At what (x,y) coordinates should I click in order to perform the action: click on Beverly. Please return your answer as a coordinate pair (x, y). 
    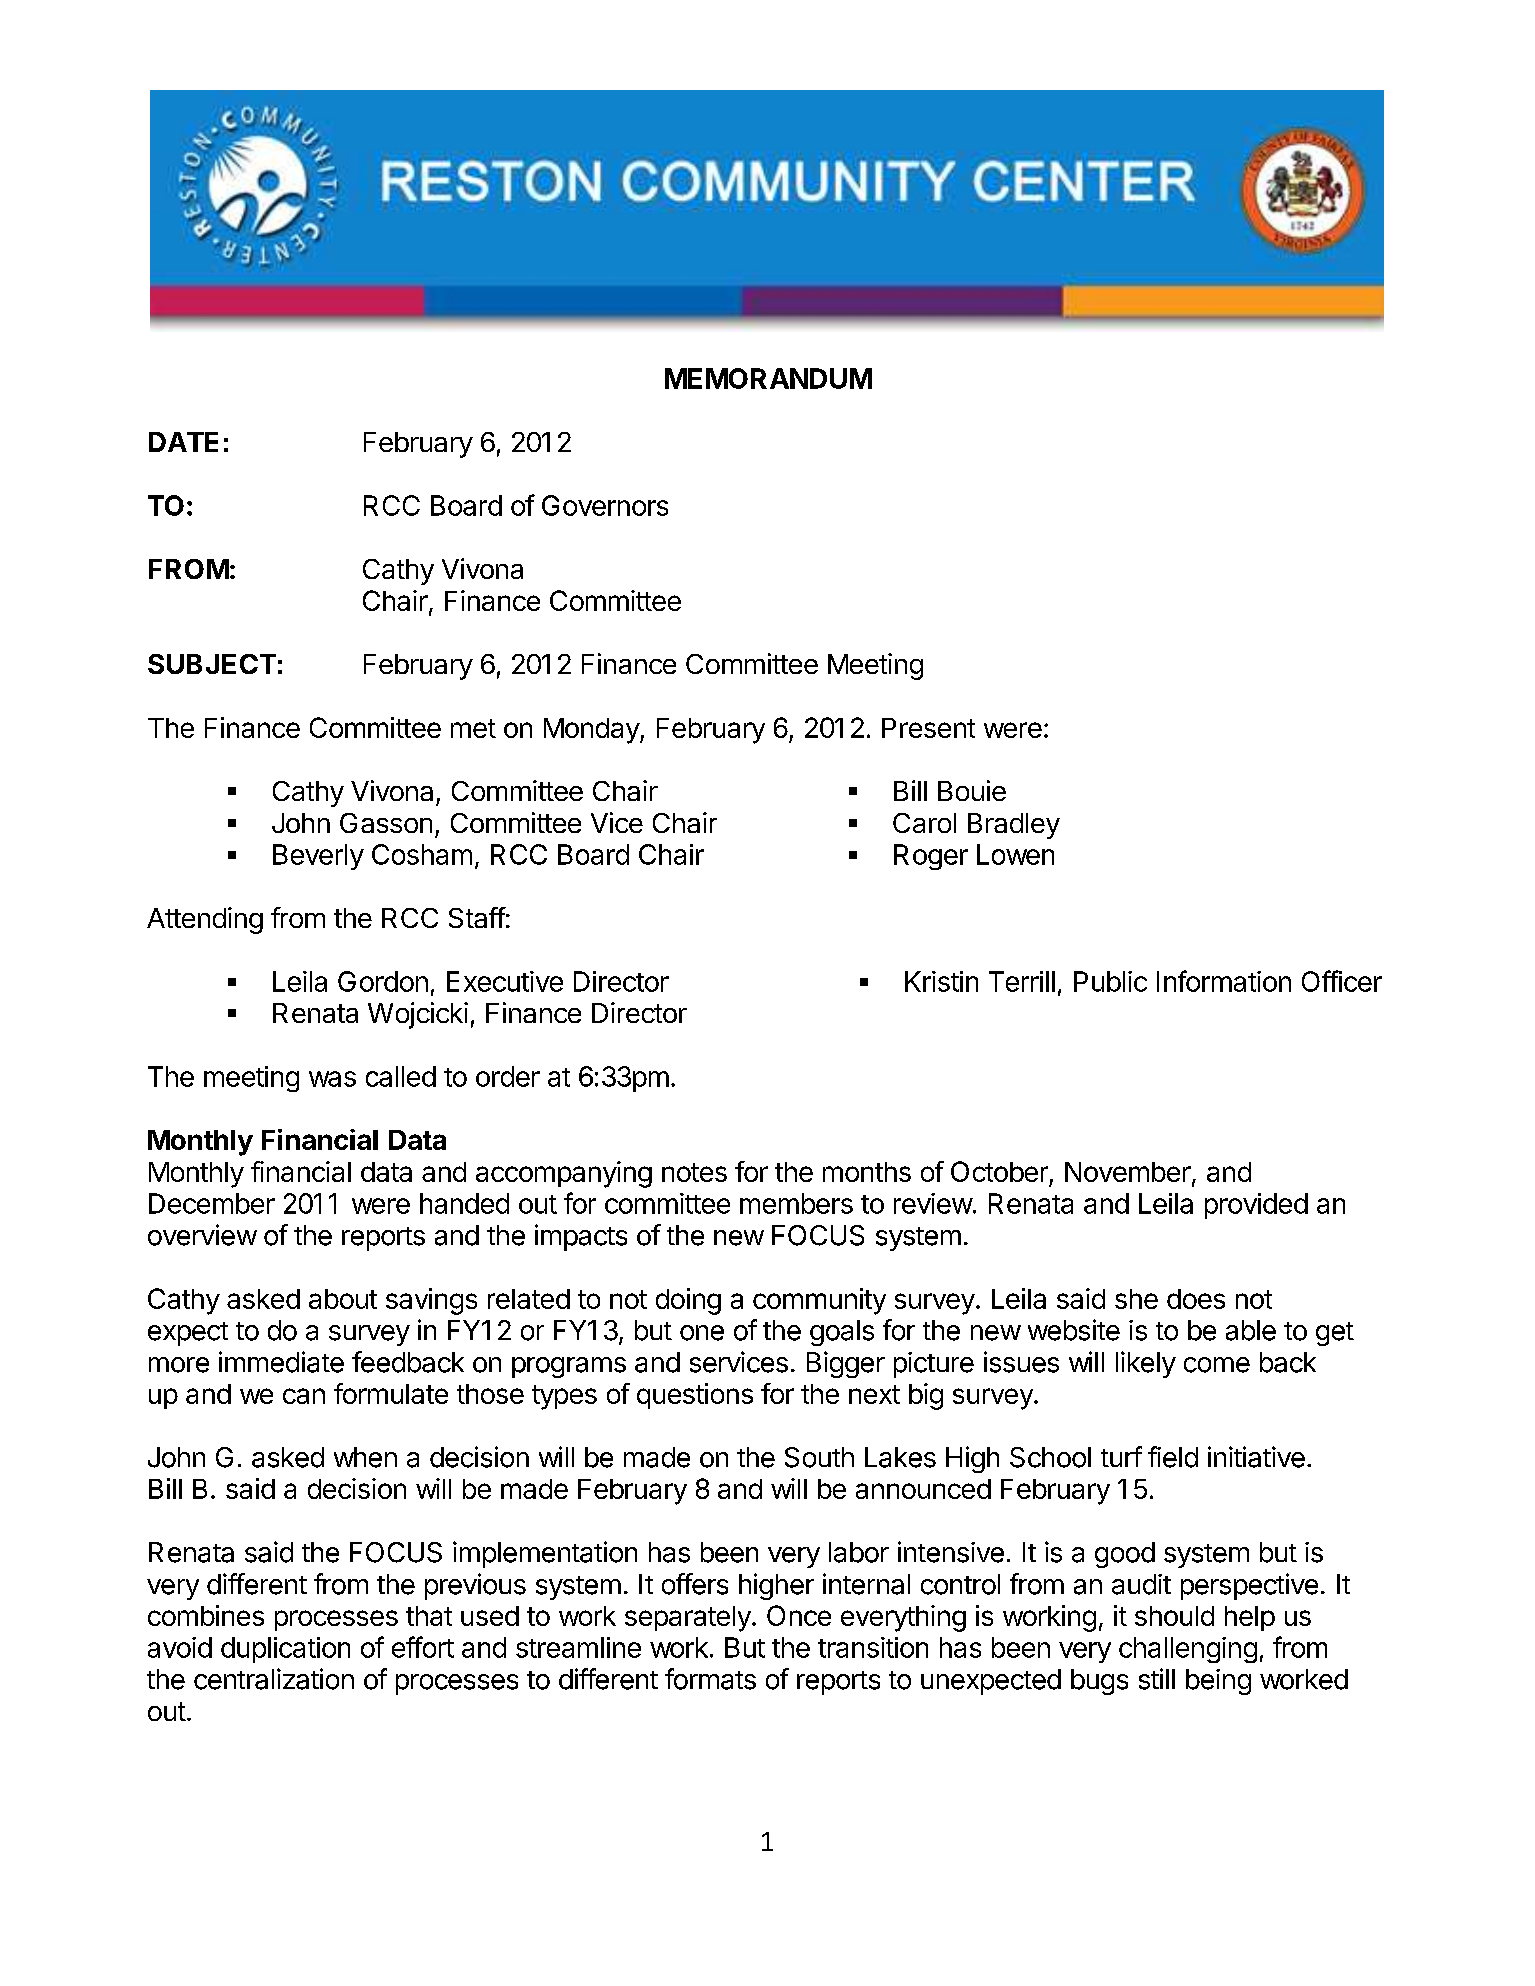
    Looking at the image, I should click on (318, 857).
